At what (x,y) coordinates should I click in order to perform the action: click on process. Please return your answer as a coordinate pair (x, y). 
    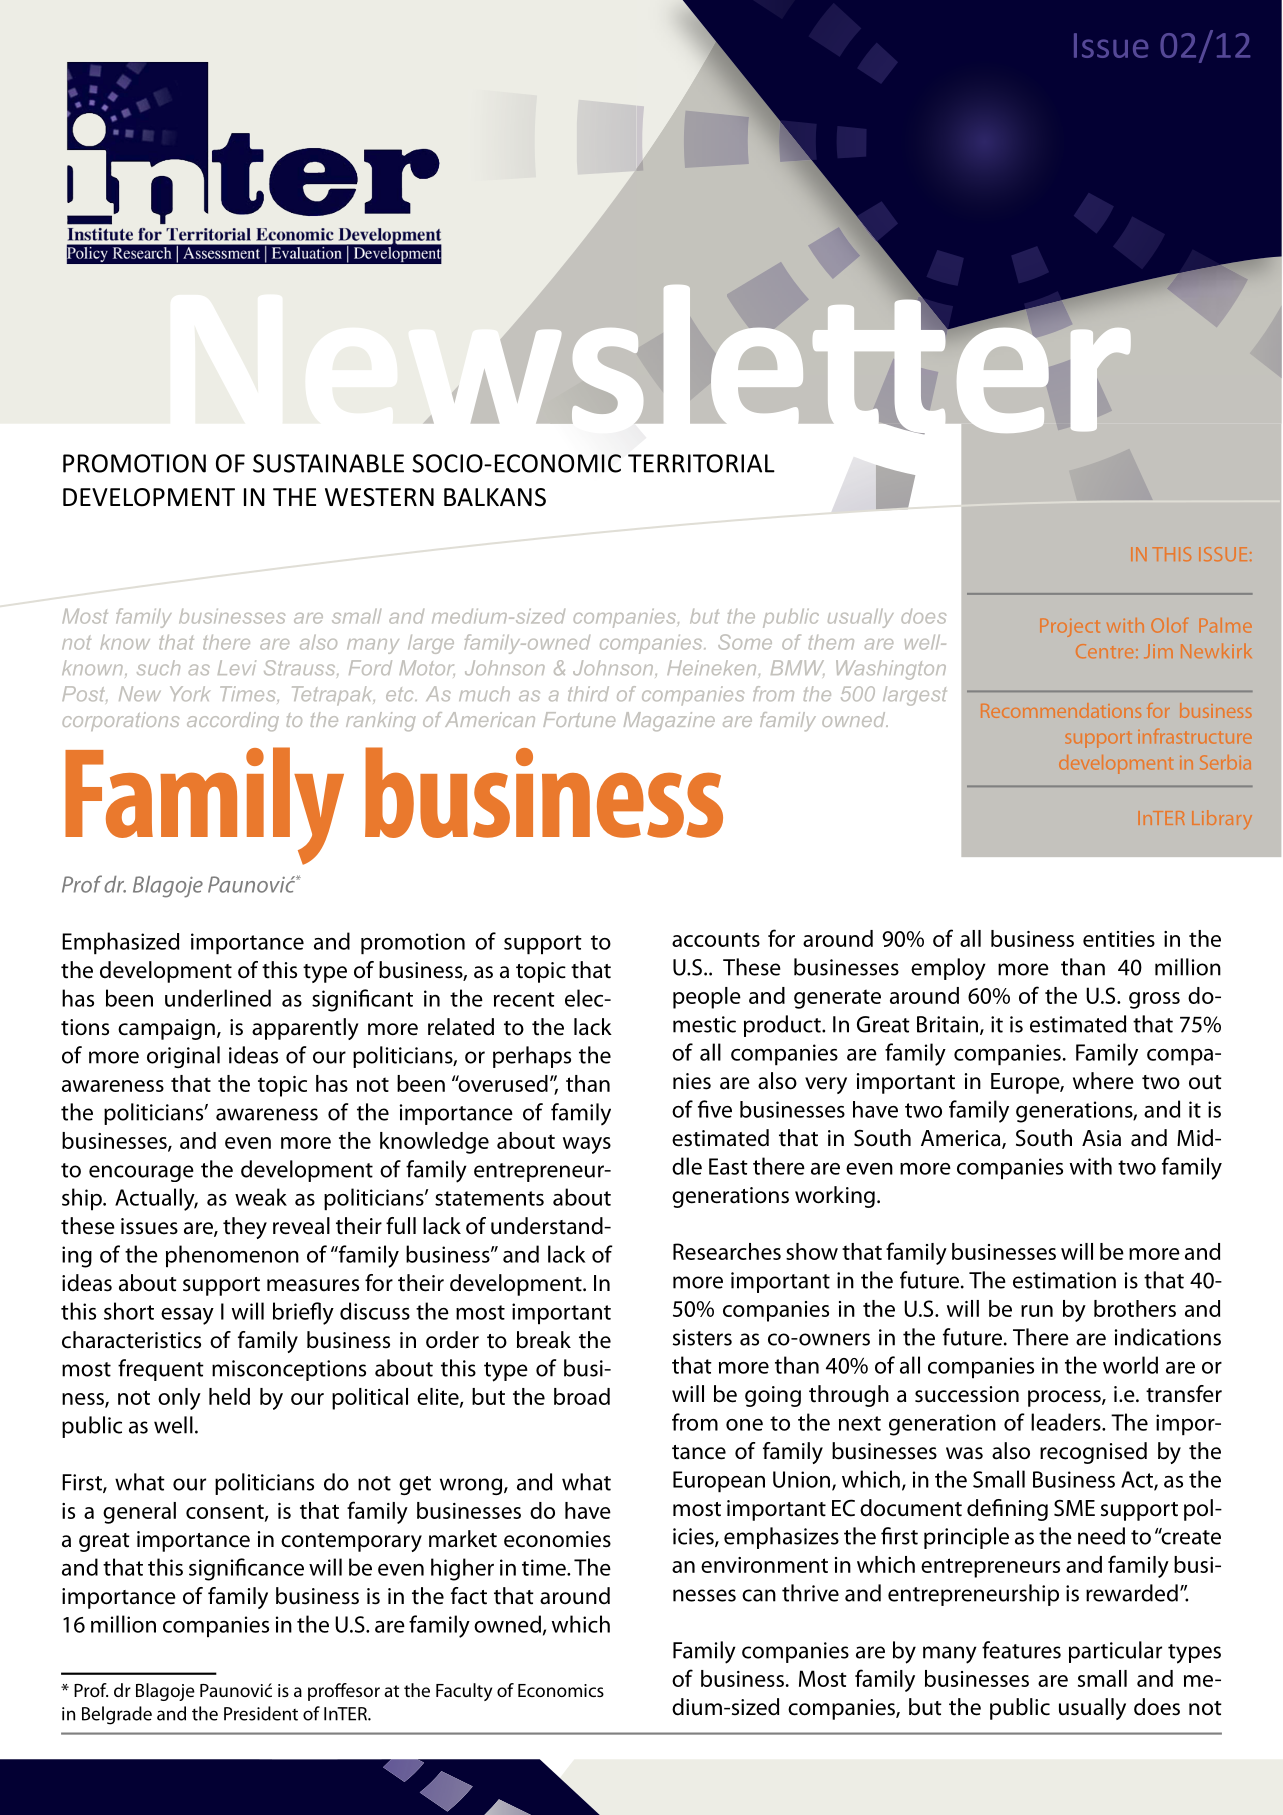
    Looking at the image, I should click on (1065, 1398).
